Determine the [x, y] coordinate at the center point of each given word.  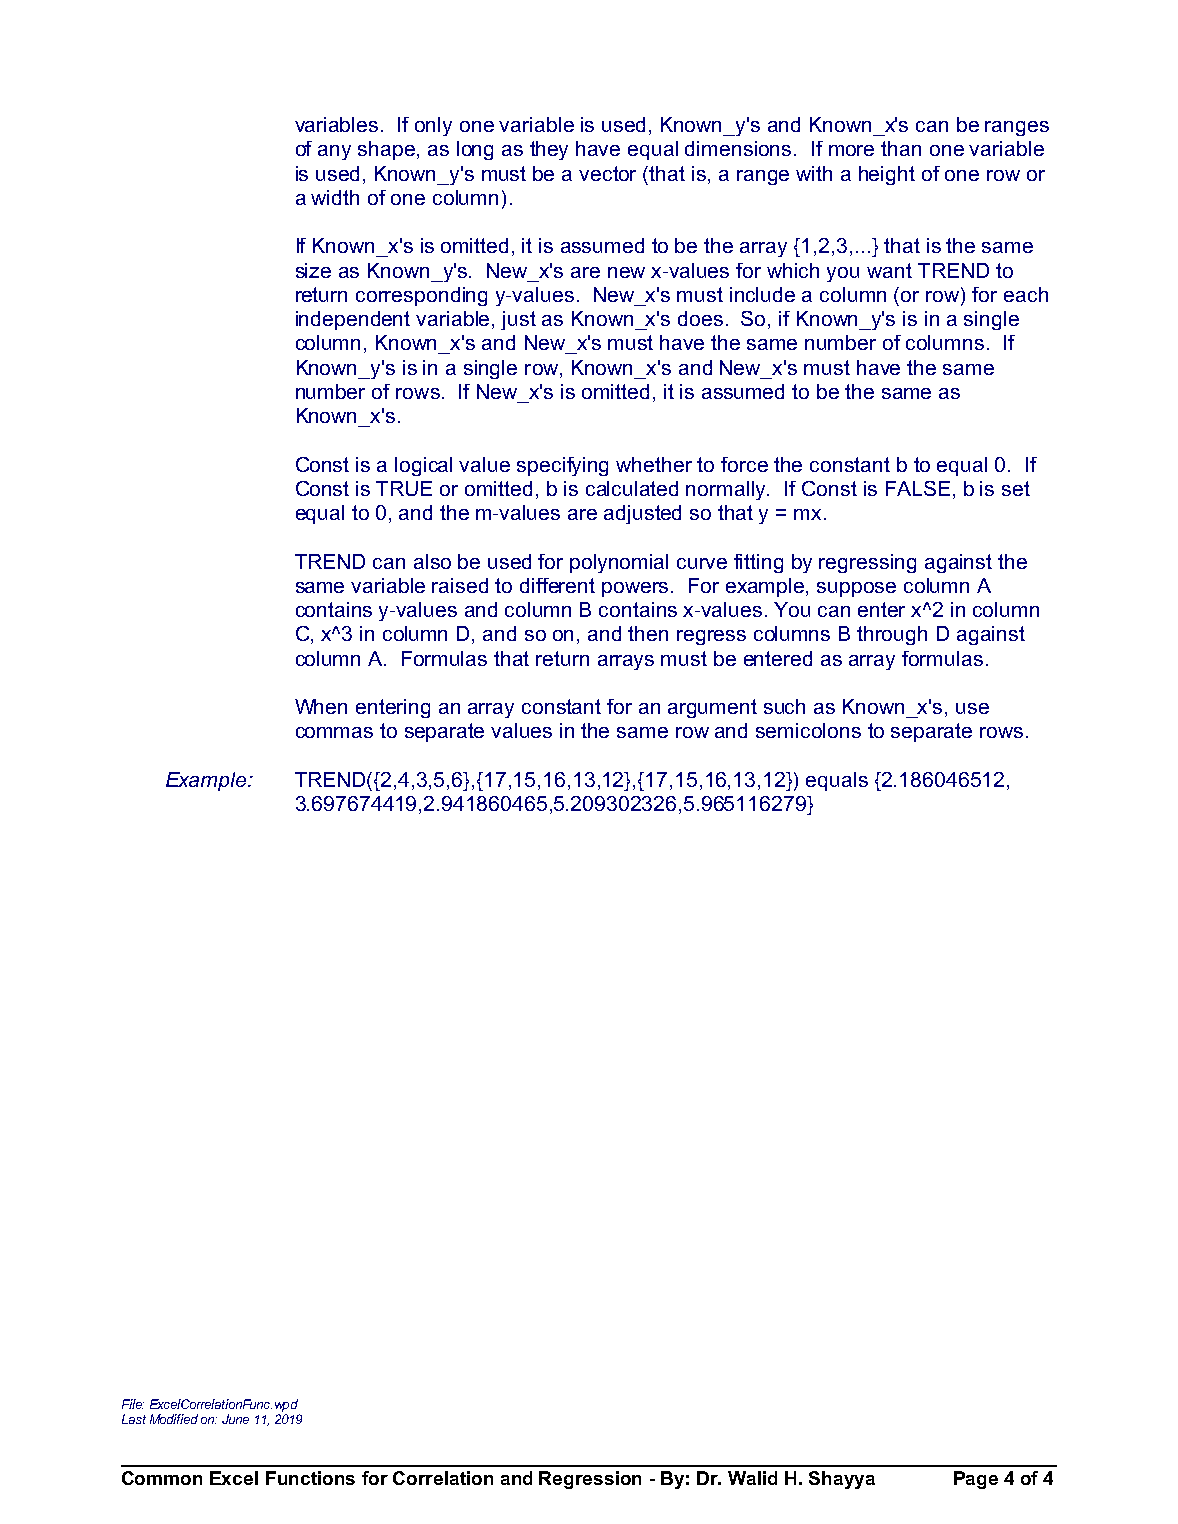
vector [607, 173]
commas [334, 732]
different [557, 585]
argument [712, 708]
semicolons [808, 730]
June [235, 1419]
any [334, 152]
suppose [856, 589]
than [901, 148]
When [321, 706]
